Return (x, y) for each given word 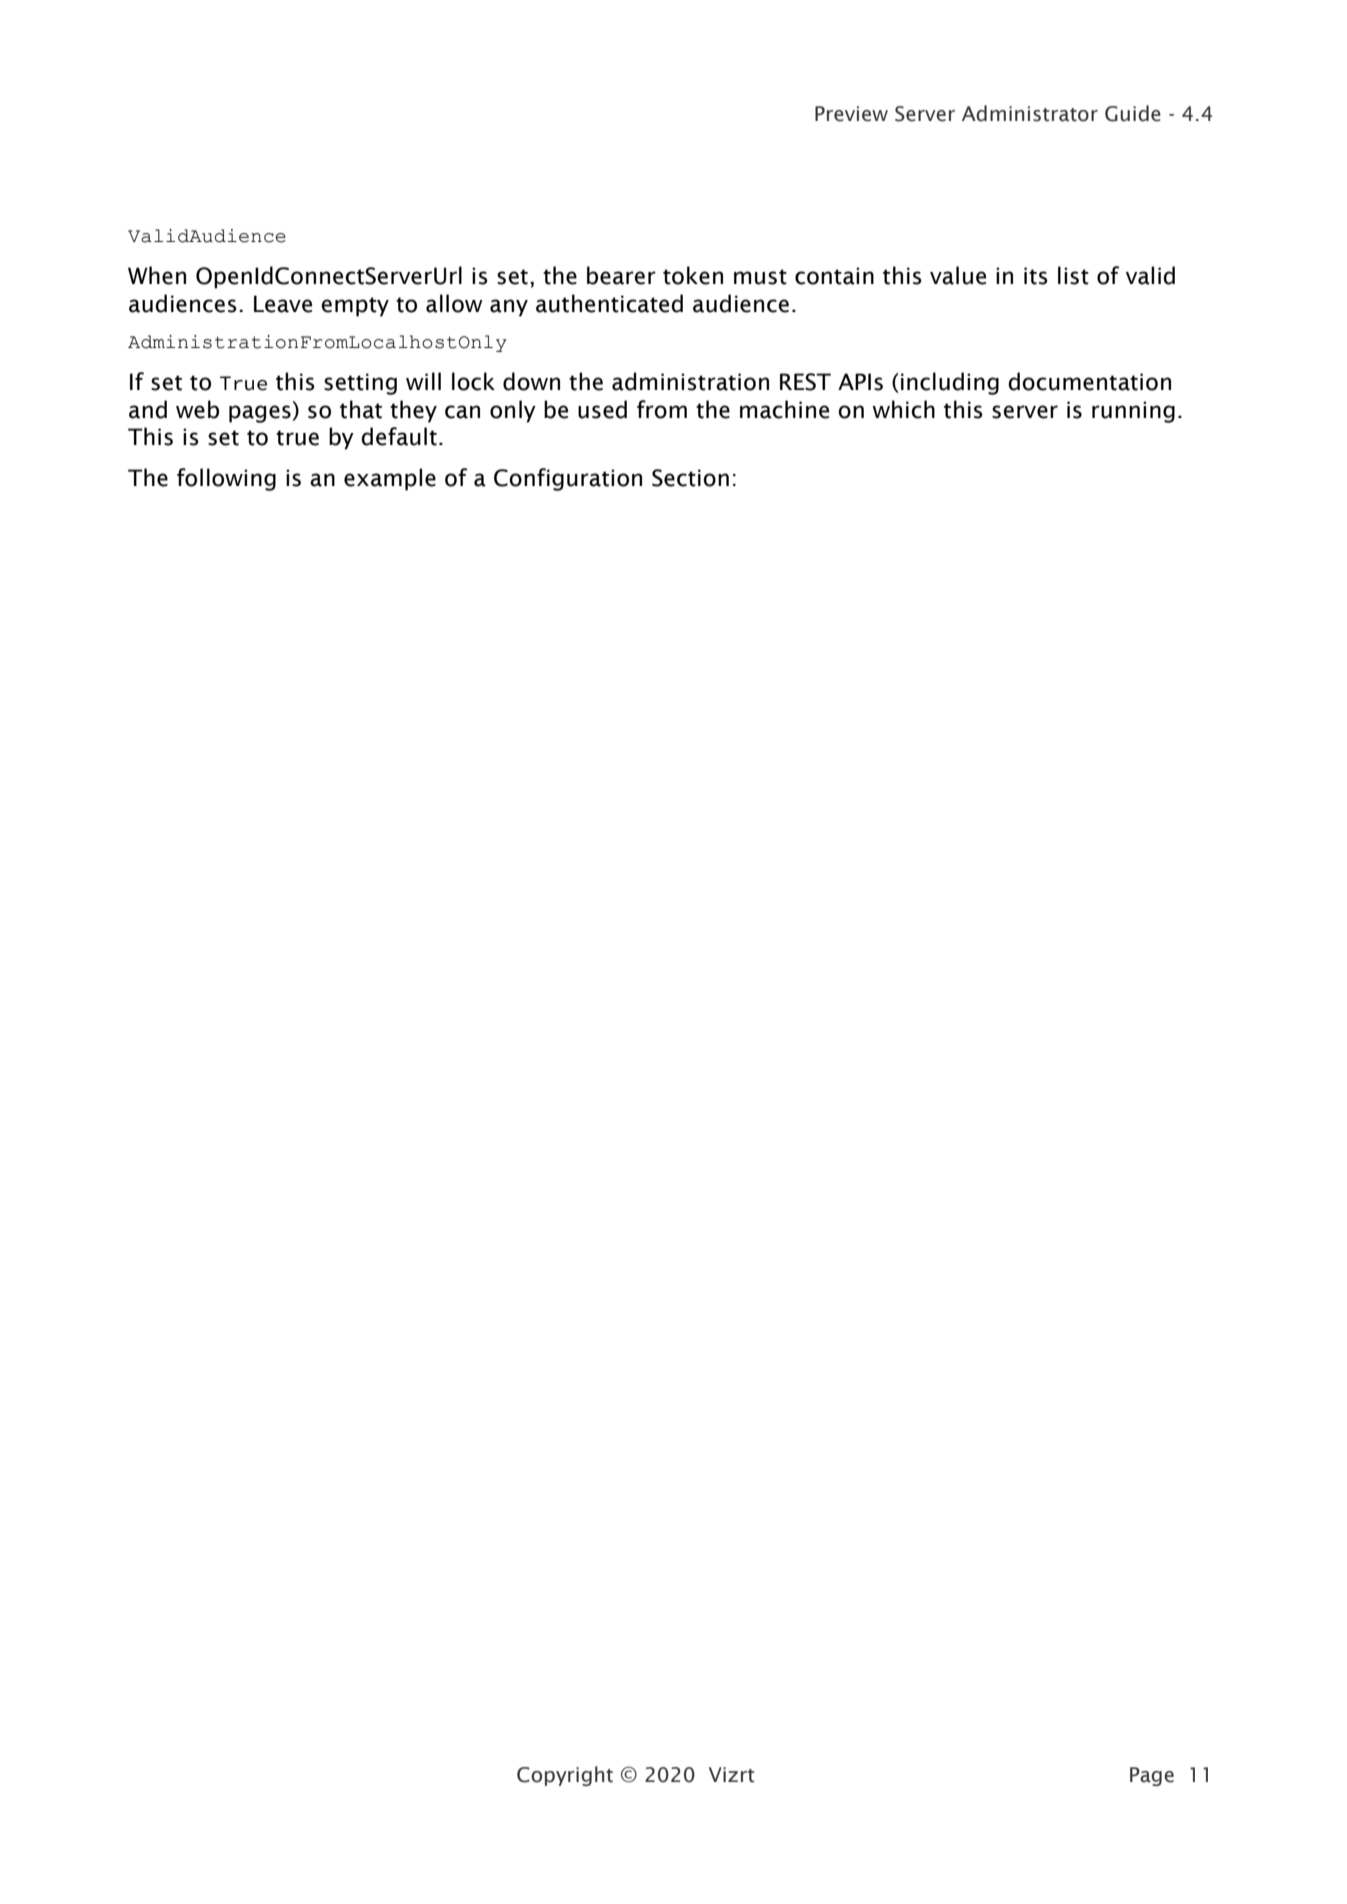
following (226, 479)
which (903, 409)
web (197, 409)
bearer (621, 275)
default (399, 436)
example (390, 479)
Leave (283, 304)
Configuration (568, 479)
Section (690, 478)
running (1133, 412)
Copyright (565, 1776)
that (361, 409)
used (602, 409)
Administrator (1030, 113)
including (950, 383)
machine (784, 409)
